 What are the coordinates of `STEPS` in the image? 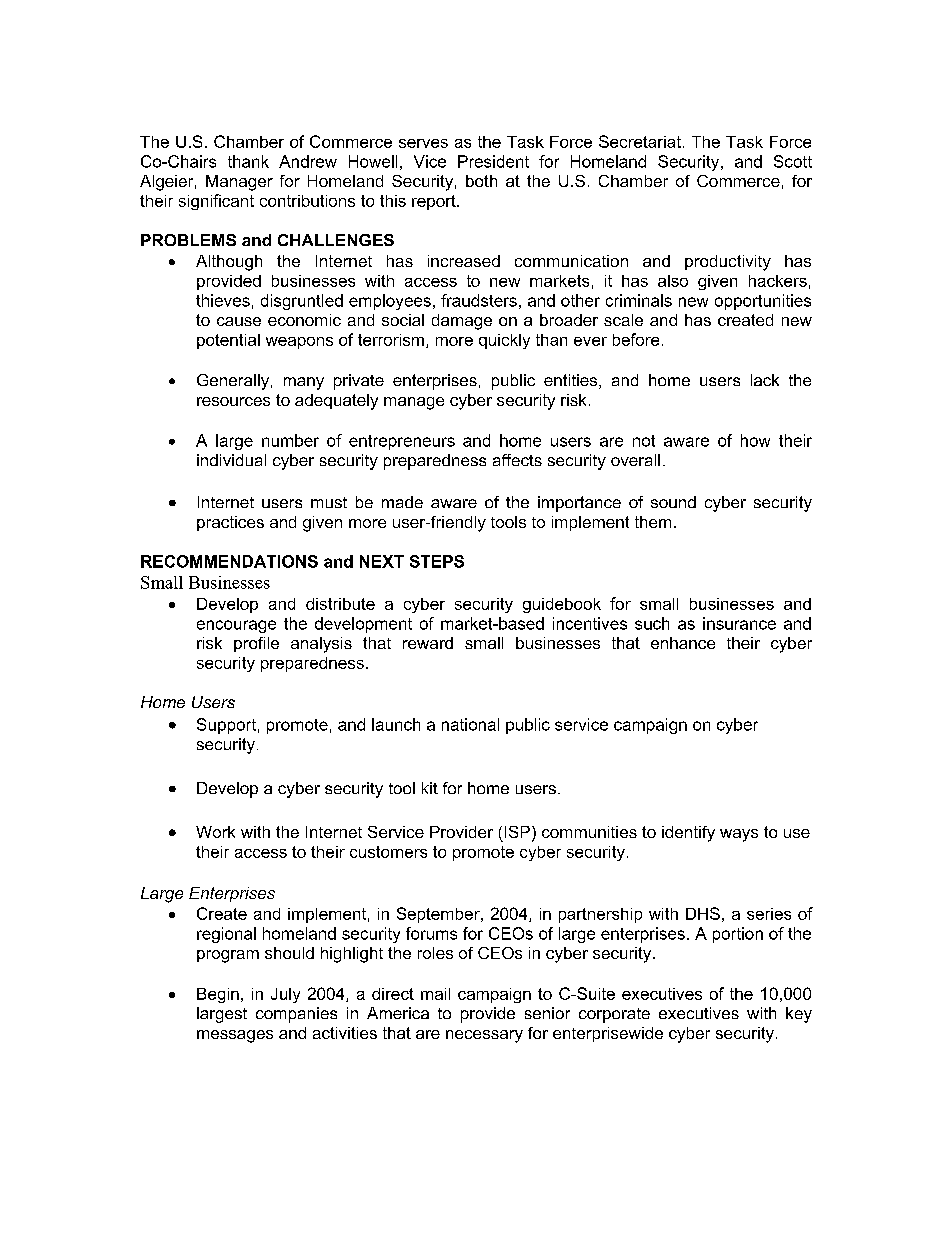 It's located at (437, 561).
